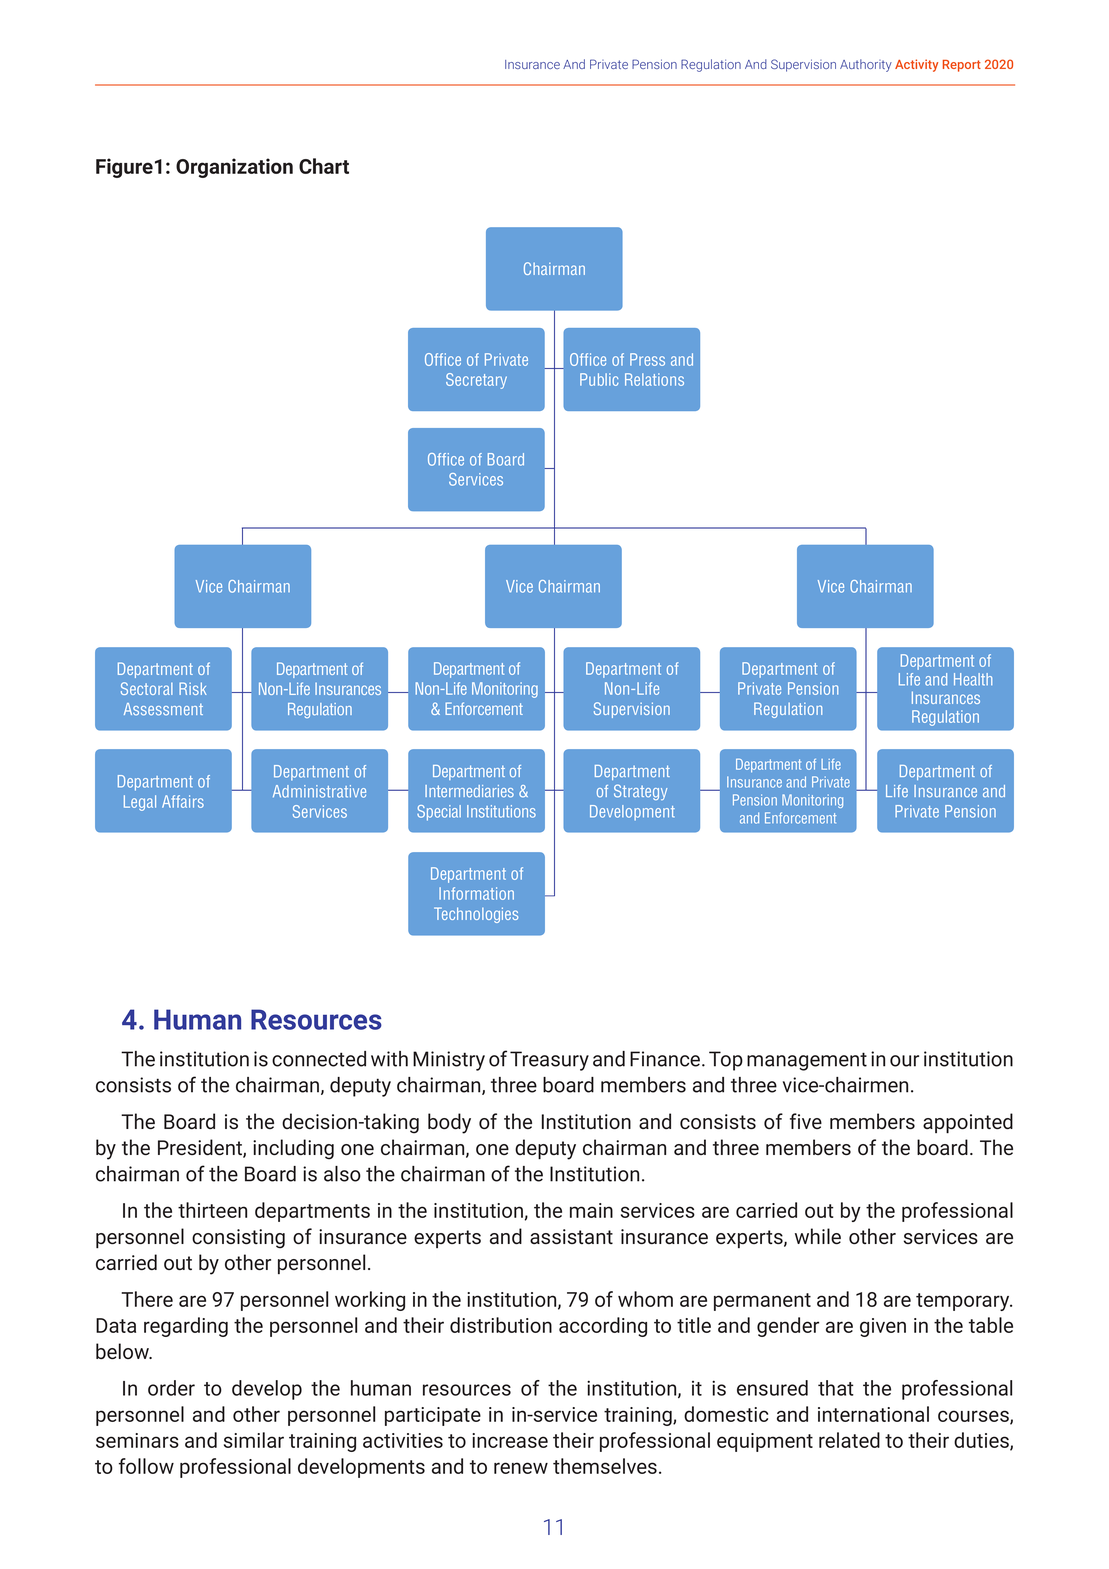  What do you see at coordinates (293, 1149) in the screenshot?
I see `including` at bounding box center [293, 1149].
